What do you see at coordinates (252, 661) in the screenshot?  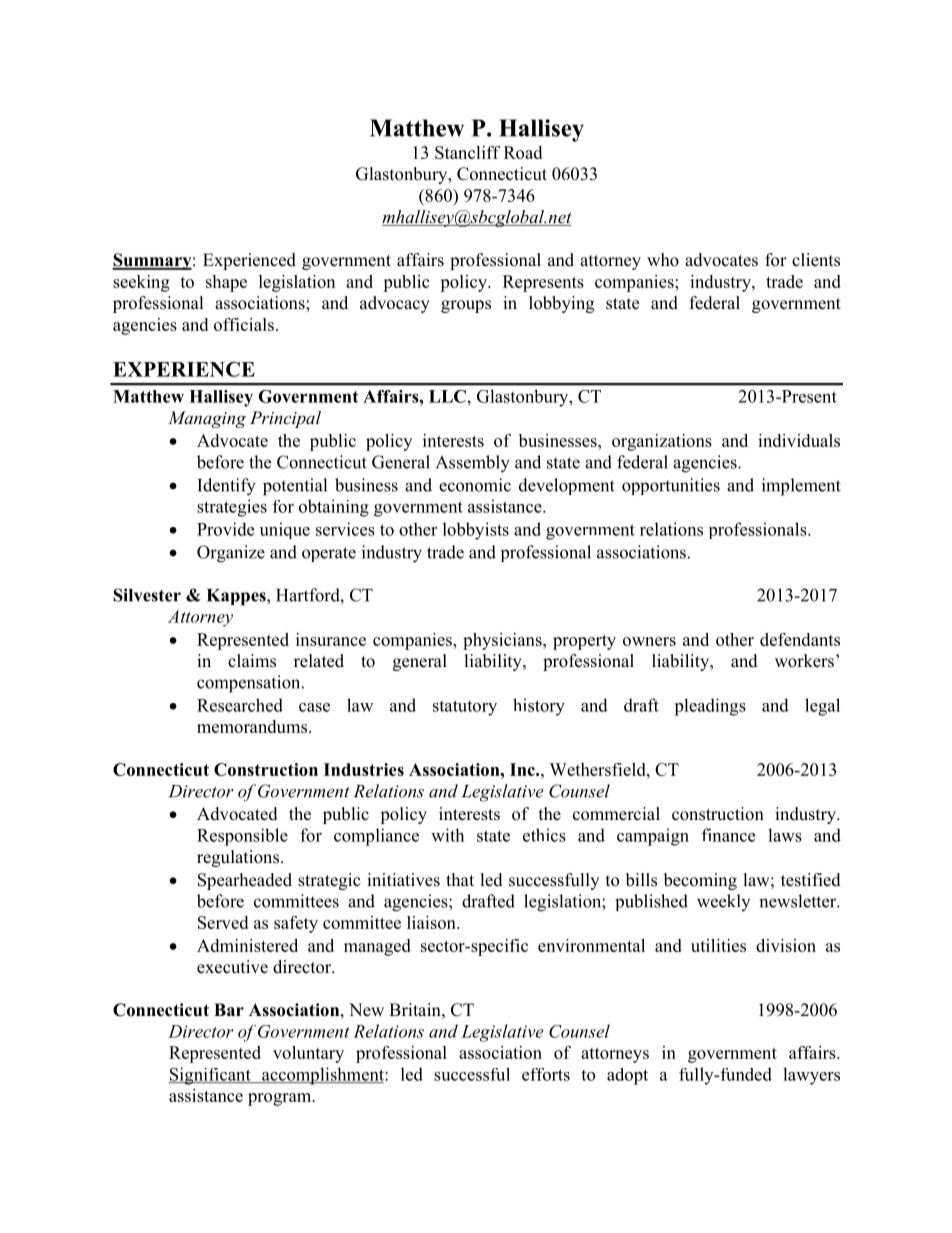 I see `claims` at bounding box center [252, 661].
